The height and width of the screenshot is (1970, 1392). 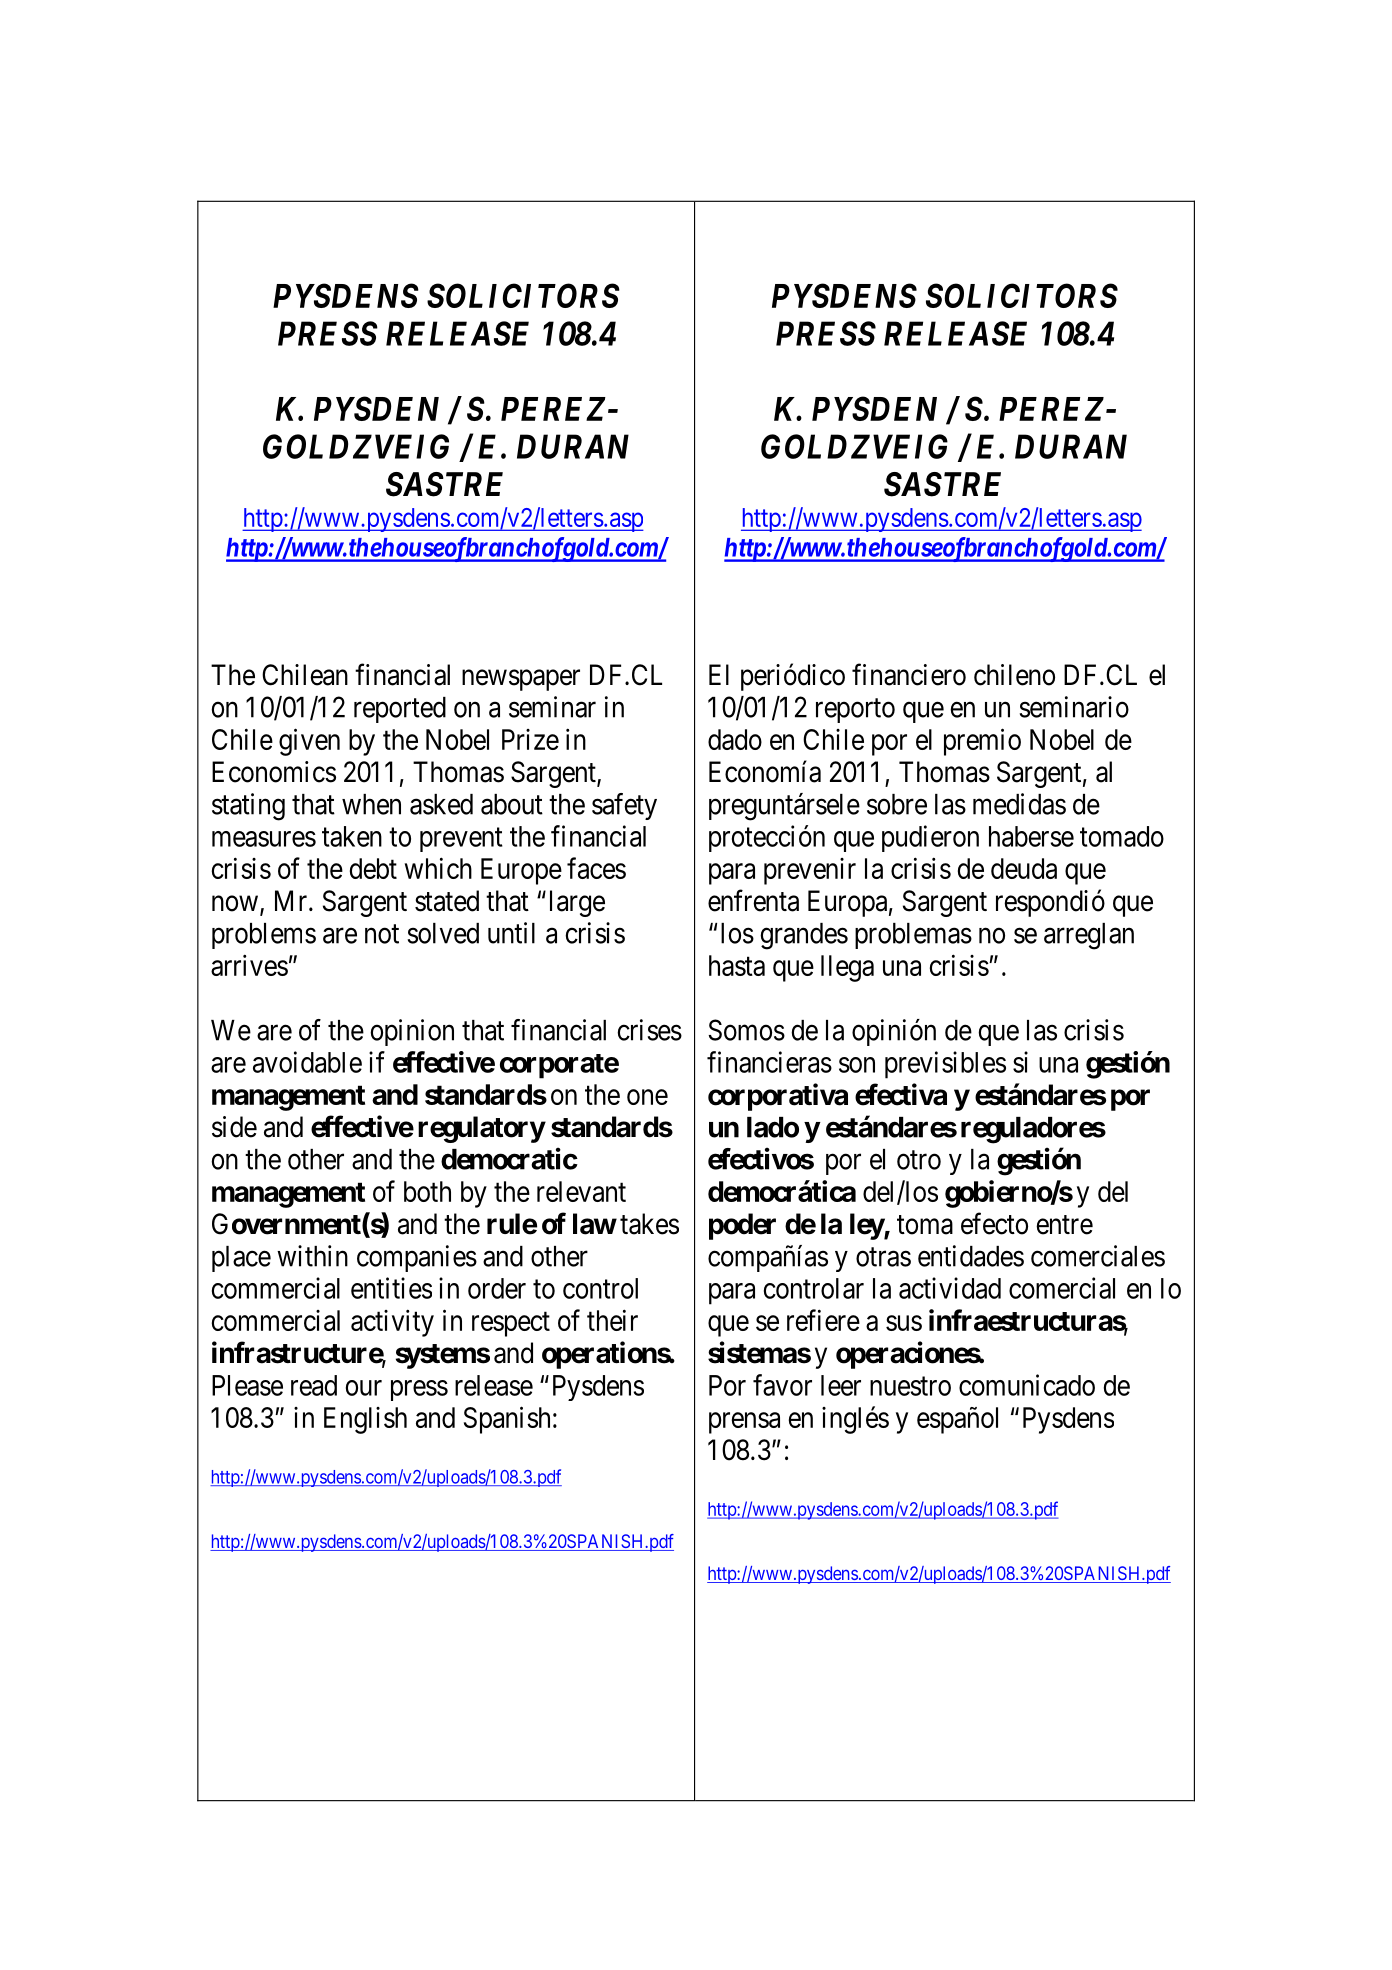 I want to click on avoidable, so click(x=307, y=1062).
